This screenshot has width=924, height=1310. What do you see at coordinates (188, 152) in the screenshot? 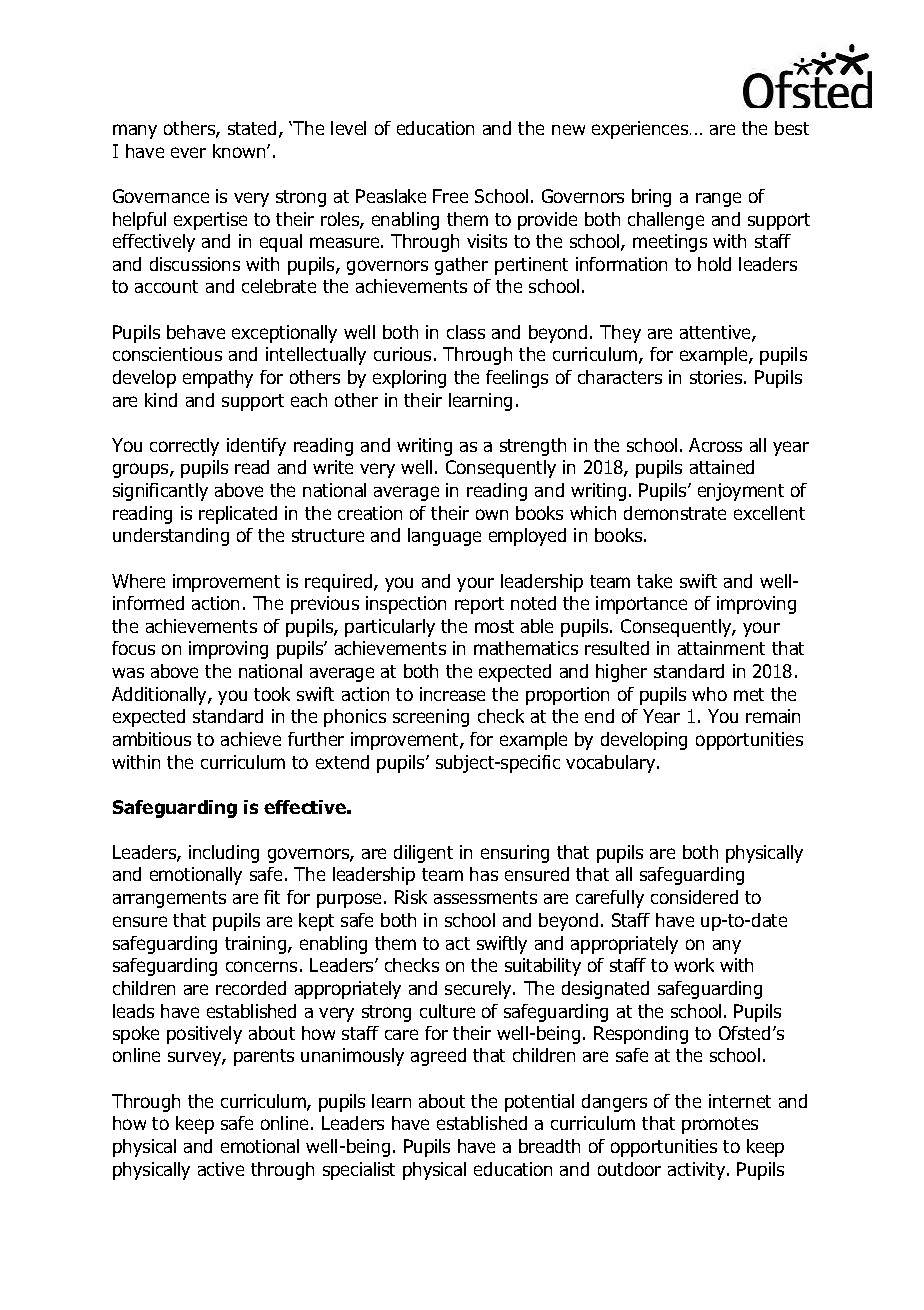
I see `ever` at bounding box center [188, 152].
